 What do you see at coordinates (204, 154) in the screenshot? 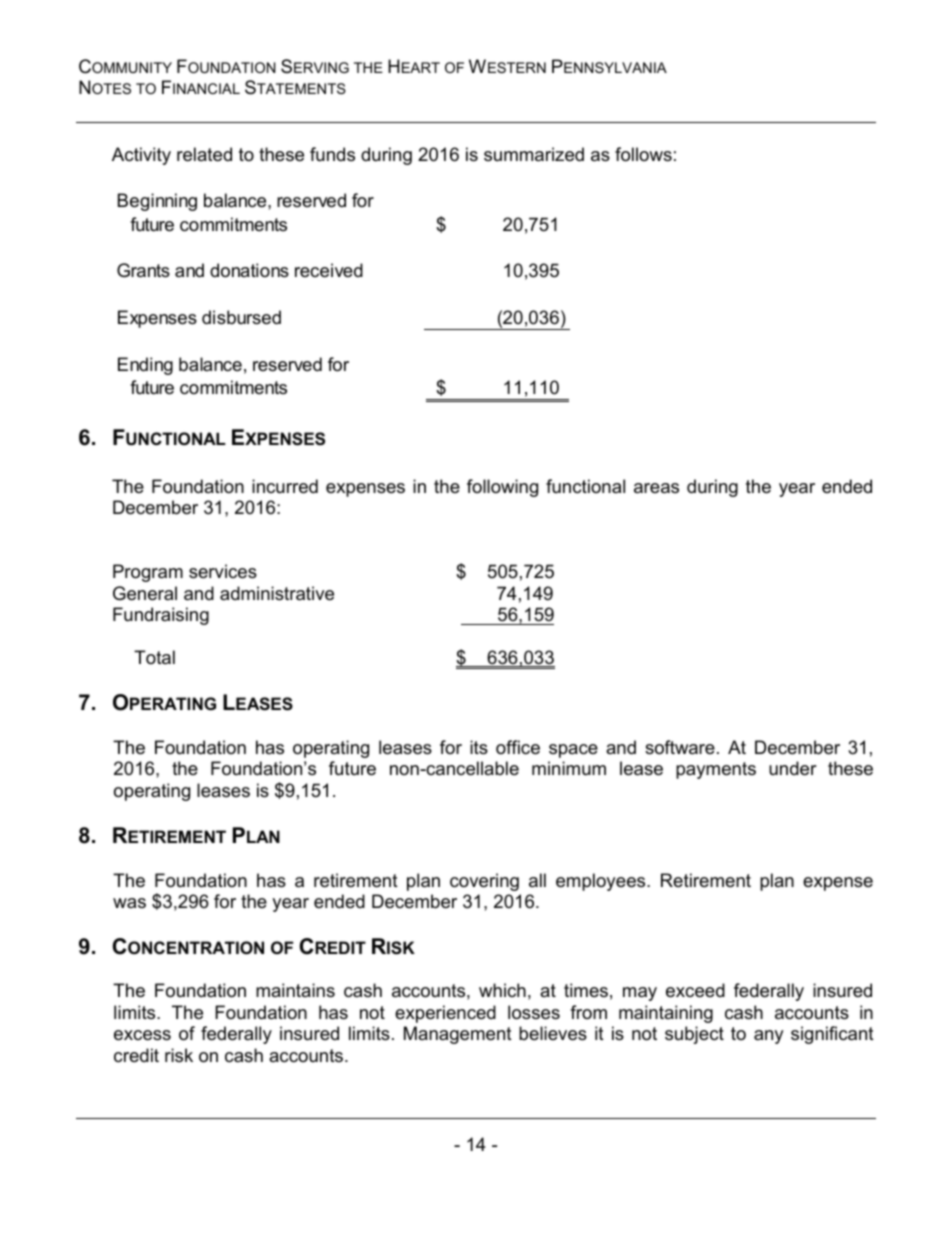
I see `related` at bounding box center [204, 154].
